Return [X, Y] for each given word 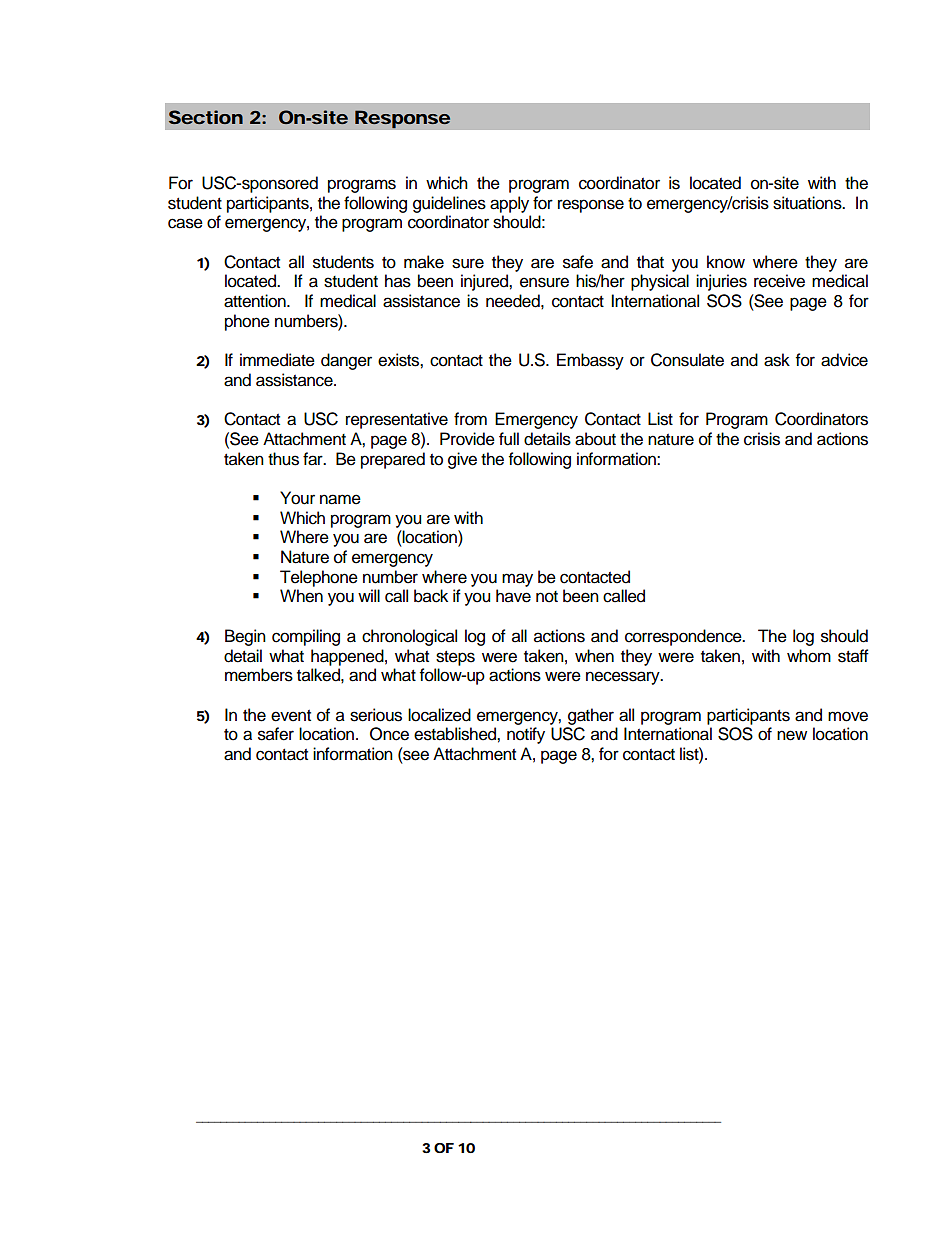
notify [526, 735]
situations [808, 203]
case [185, 223]
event [291, 716]
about [595, 439]
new [792, 735]
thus [283, 459]
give [462, 460]
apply [509, 204]
